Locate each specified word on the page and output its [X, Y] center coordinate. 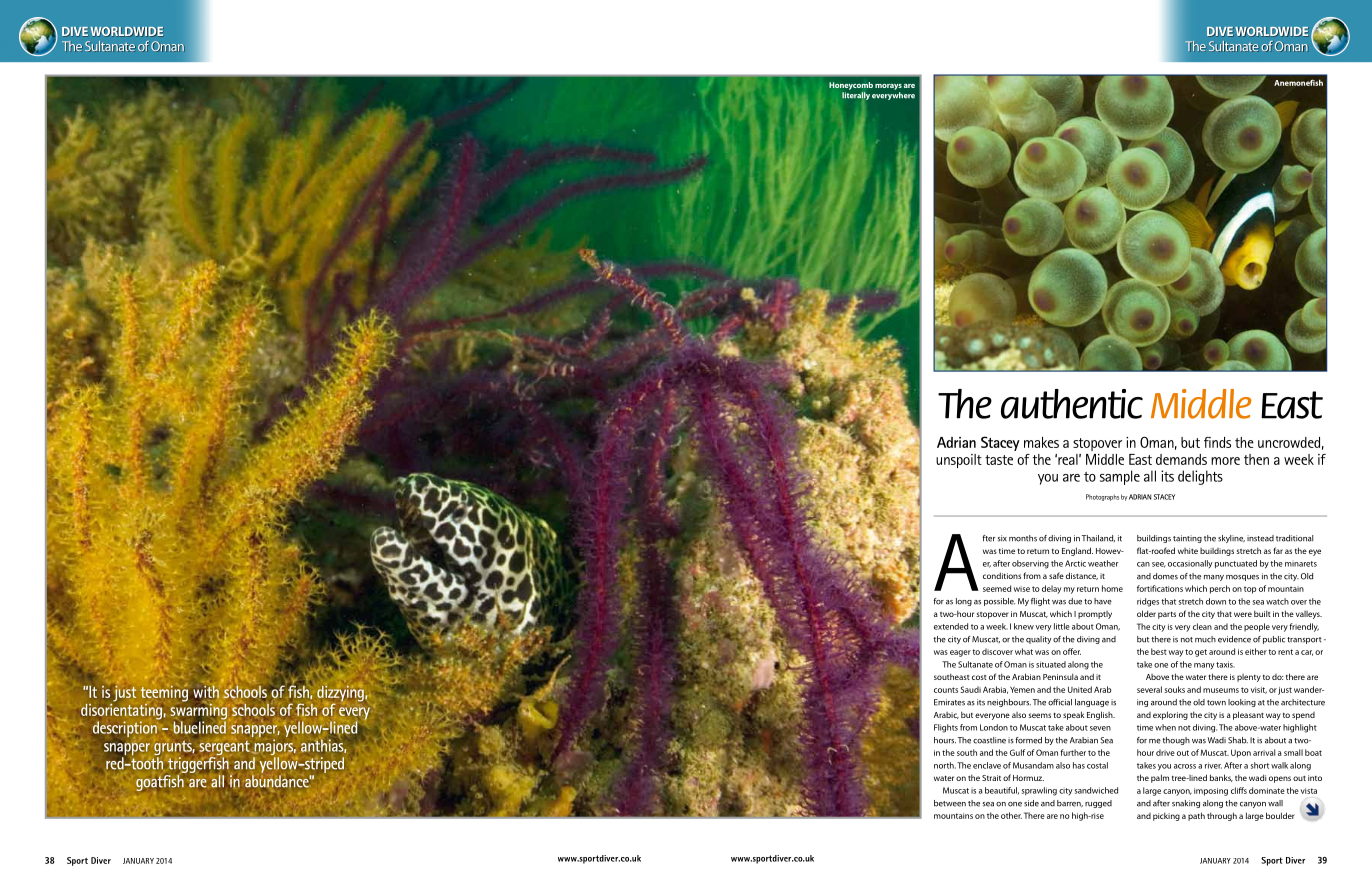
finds [1217, 442]
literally [856, 97]
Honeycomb [851, 86]
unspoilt [959, 461]
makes [1041, 442]
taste [999, 460]
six [1002, 538]
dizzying [341, 695]
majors [274, 748]
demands [1181, 459]
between [950, 803]
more [1225, 461]
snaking [1186, 804]
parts [1167, 615]
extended [951, 626]
